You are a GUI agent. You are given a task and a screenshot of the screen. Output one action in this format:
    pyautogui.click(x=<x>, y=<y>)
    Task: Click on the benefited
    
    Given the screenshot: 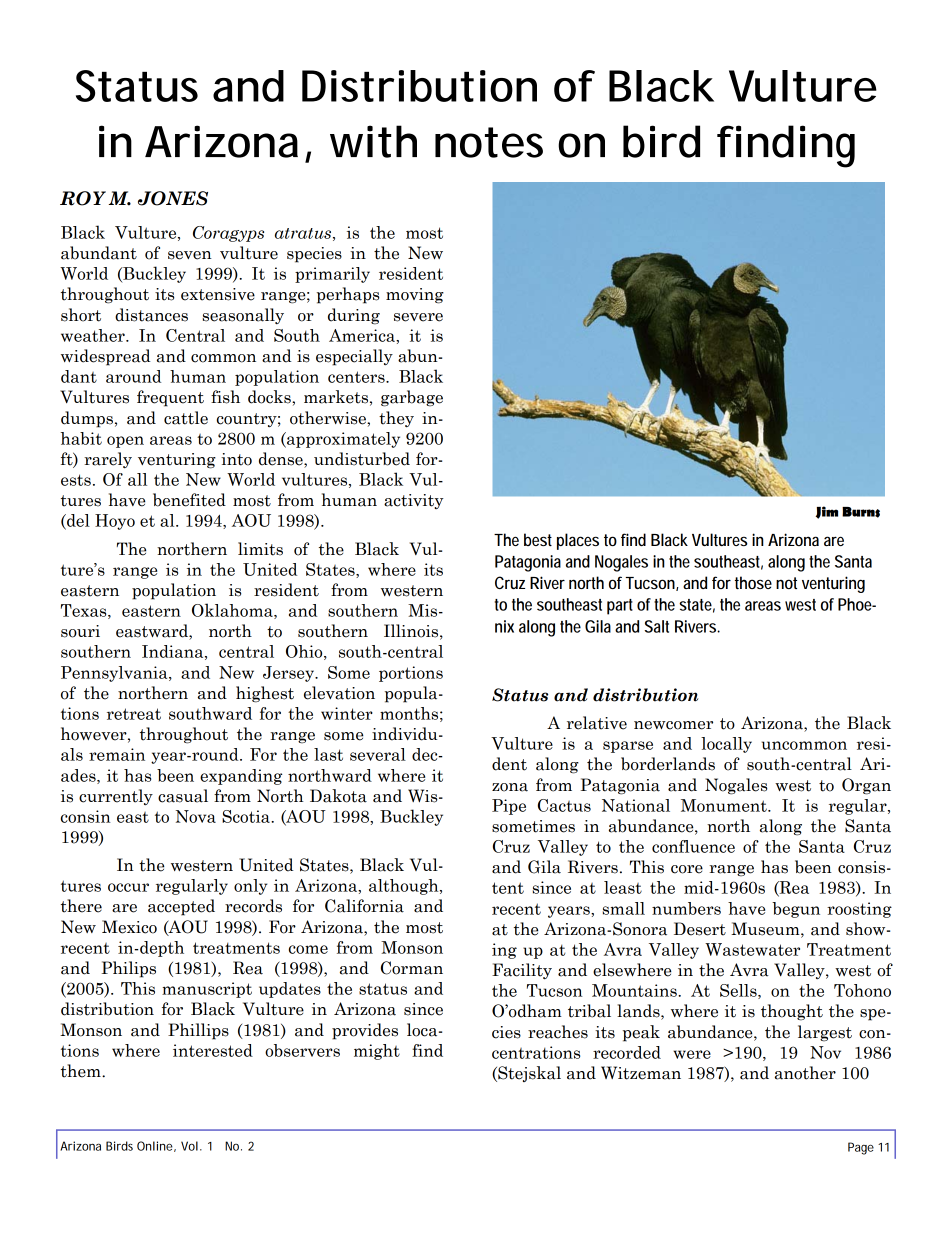 What is the action you would take?
    pyautogui.click(x=189, y=500)
